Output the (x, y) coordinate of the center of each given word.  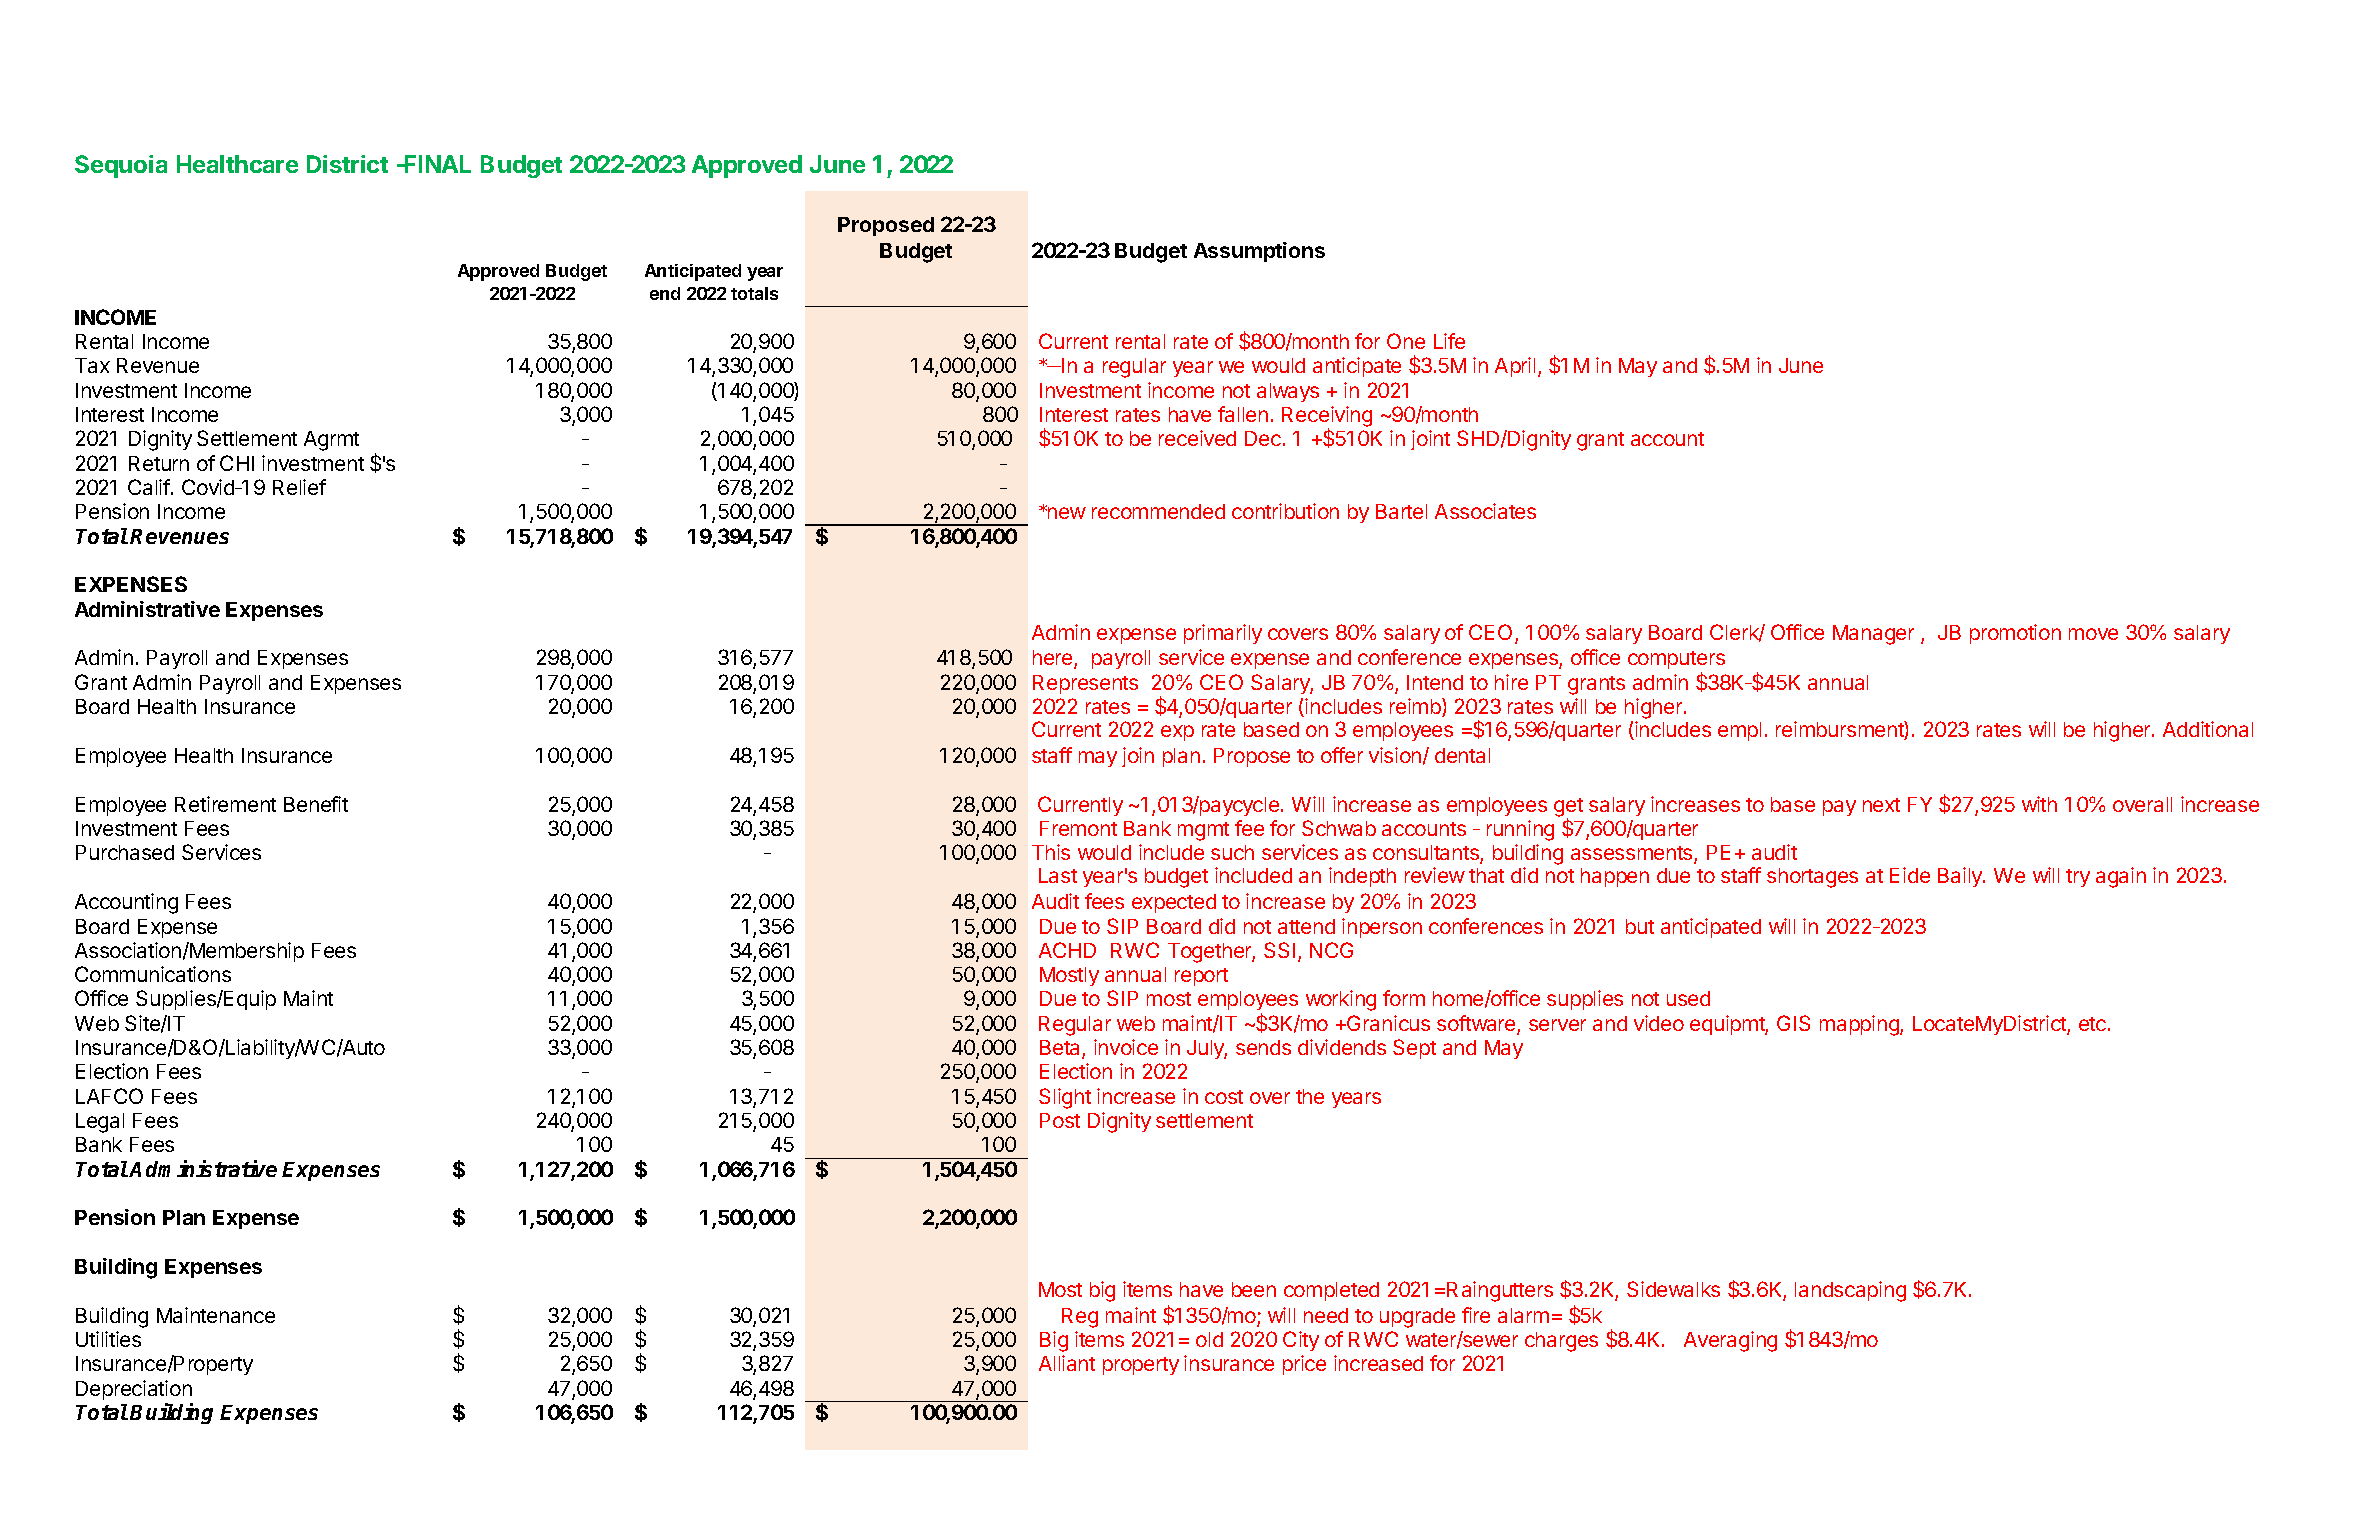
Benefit (316, 804)
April (1515, 367)
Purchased (125, 852)
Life (1449, 341)
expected (1174, 903)
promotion (2015, 634)
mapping (1860, 1025)
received (1197, 438)
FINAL (436, 164)
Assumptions (1259, 252)
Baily (1961, 877)
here (1054, 659)
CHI (237, 463)
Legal (100, 1123)
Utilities (108, 1339)
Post (1060, 1120)
